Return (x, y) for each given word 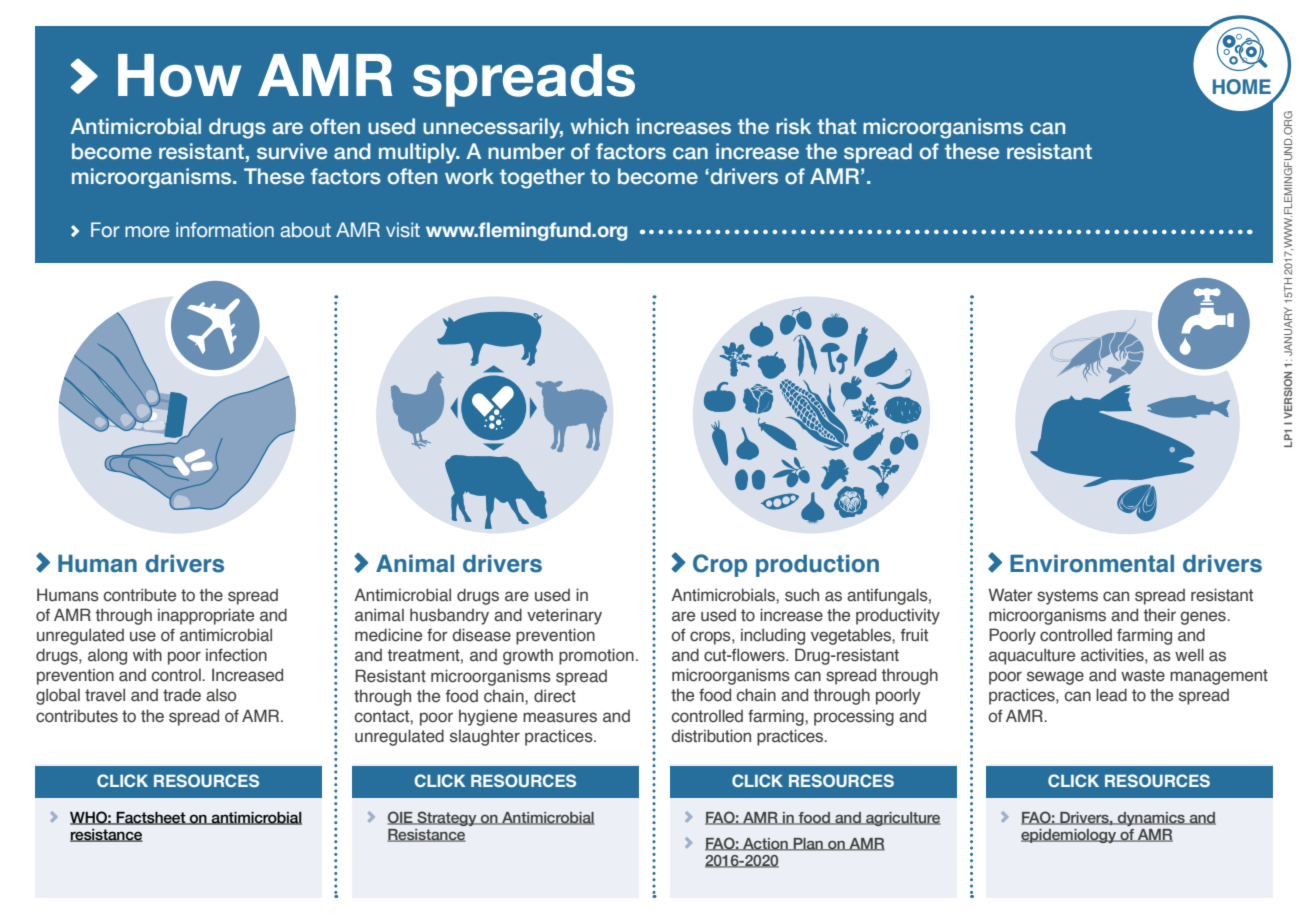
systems (1067, 597)
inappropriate (206, 616)
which (599, 126)
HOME (1242, 87)
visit (403, 229)
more (147, 231)
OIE (401, 818)
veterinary (564, 616)
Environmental (1092, 564)
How (179, 75)
